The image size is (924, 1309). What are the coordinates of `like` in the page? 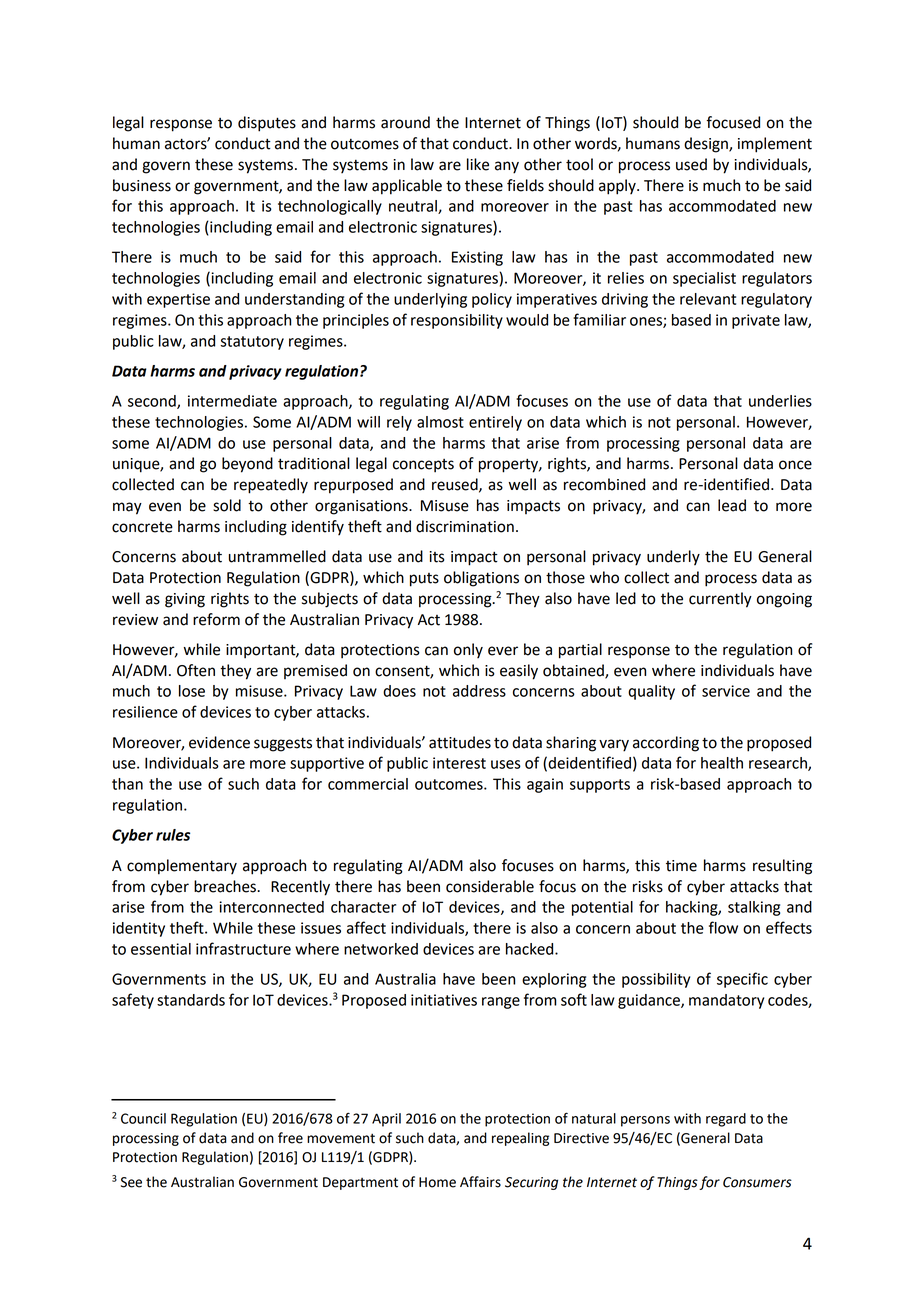 It's located at (478, 164).
